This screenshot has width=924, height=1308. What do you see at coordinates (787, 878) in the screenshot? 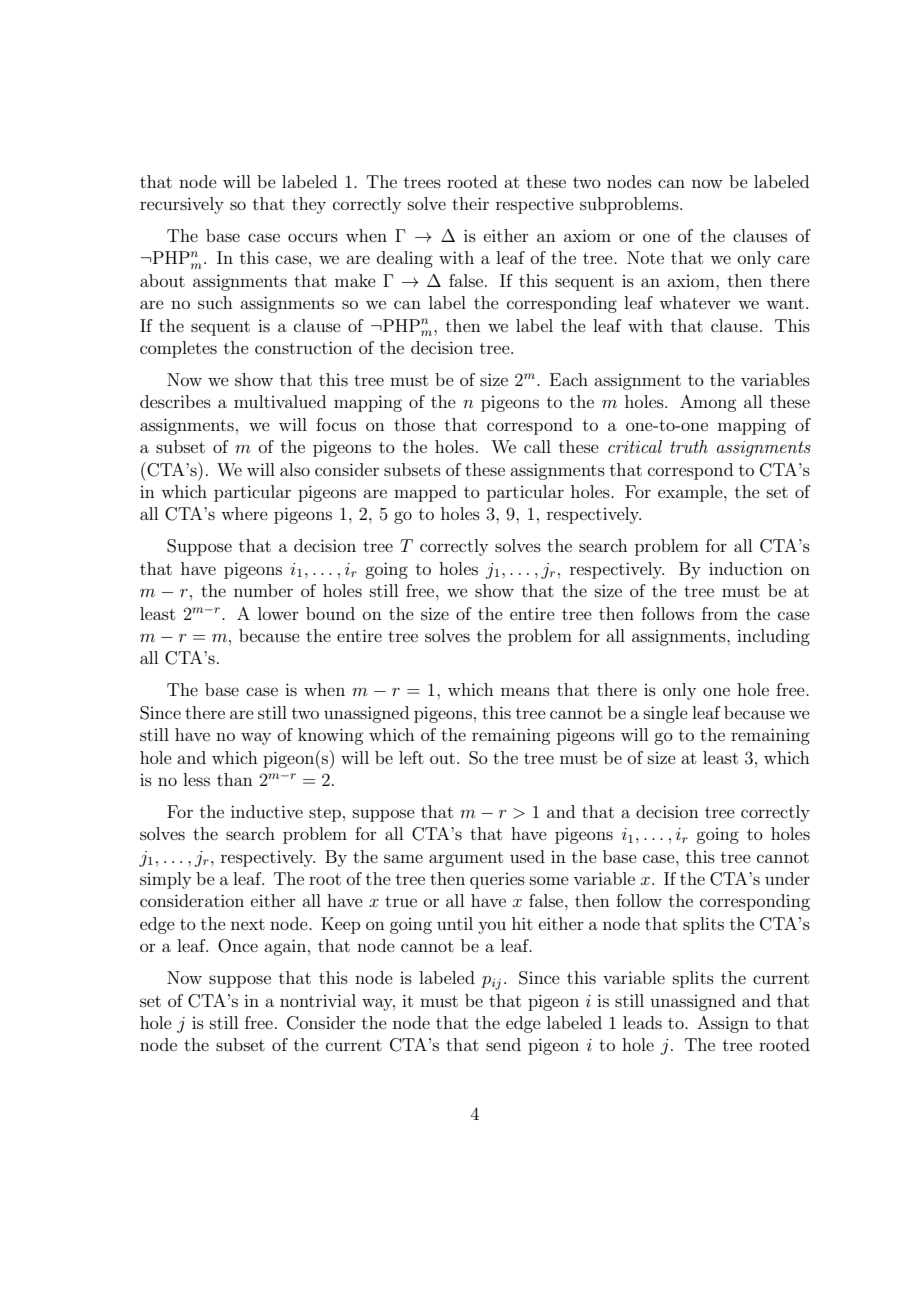
I see `under` at bounding box center [787, 878].
